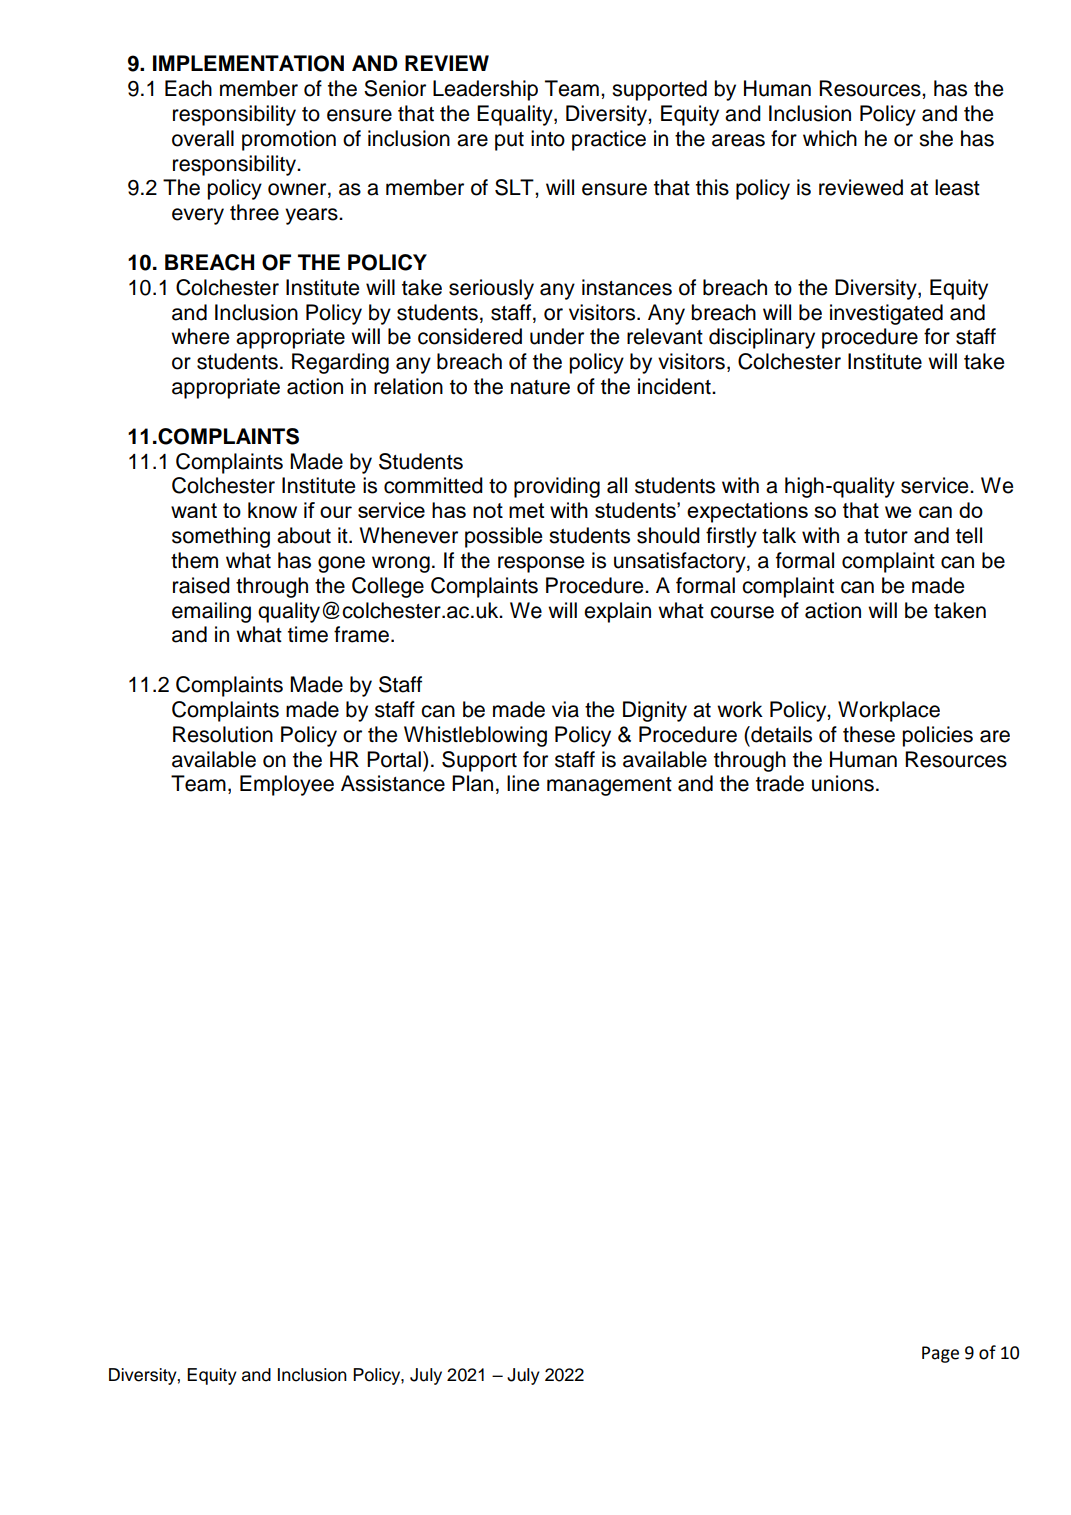  Describe the element at coordinates (609, 140) in the screenshot. I see `practice` at that location.
